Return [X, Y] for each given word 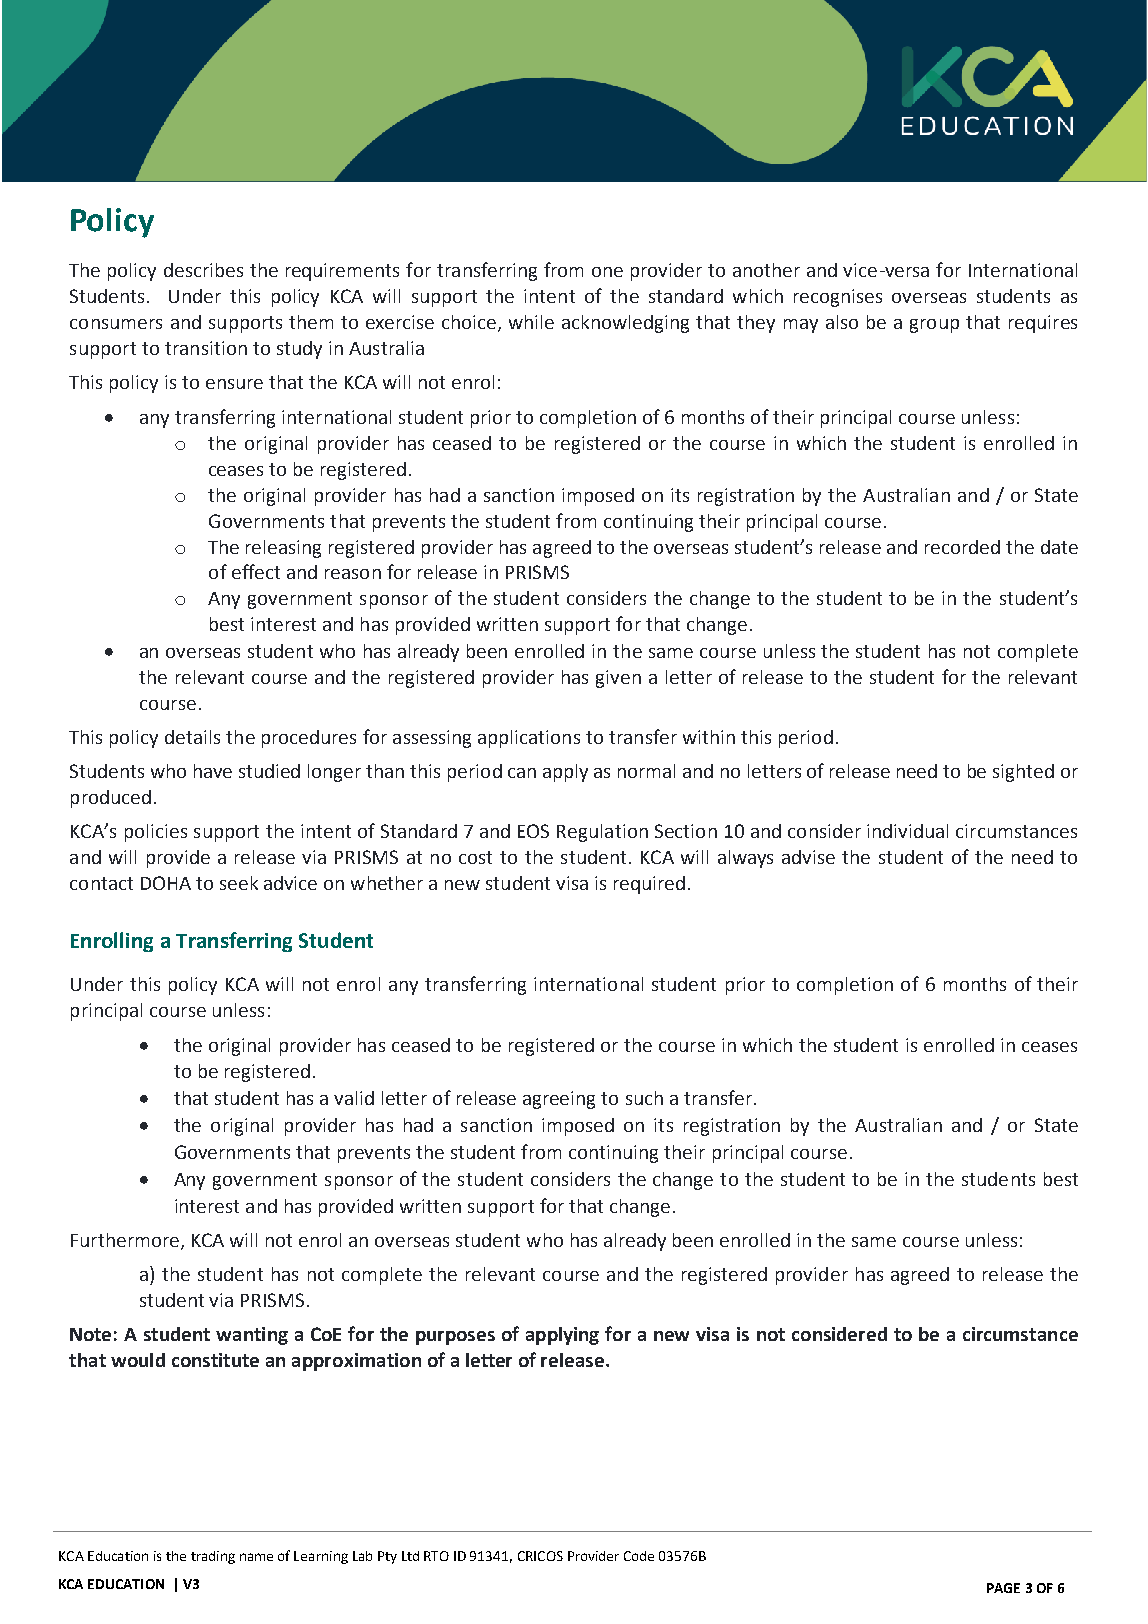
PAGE [1003, 1588]
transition [206, 348]
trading [213, 1557]
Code [639, 1556]
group [934, 326]
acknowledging [625, 324]
